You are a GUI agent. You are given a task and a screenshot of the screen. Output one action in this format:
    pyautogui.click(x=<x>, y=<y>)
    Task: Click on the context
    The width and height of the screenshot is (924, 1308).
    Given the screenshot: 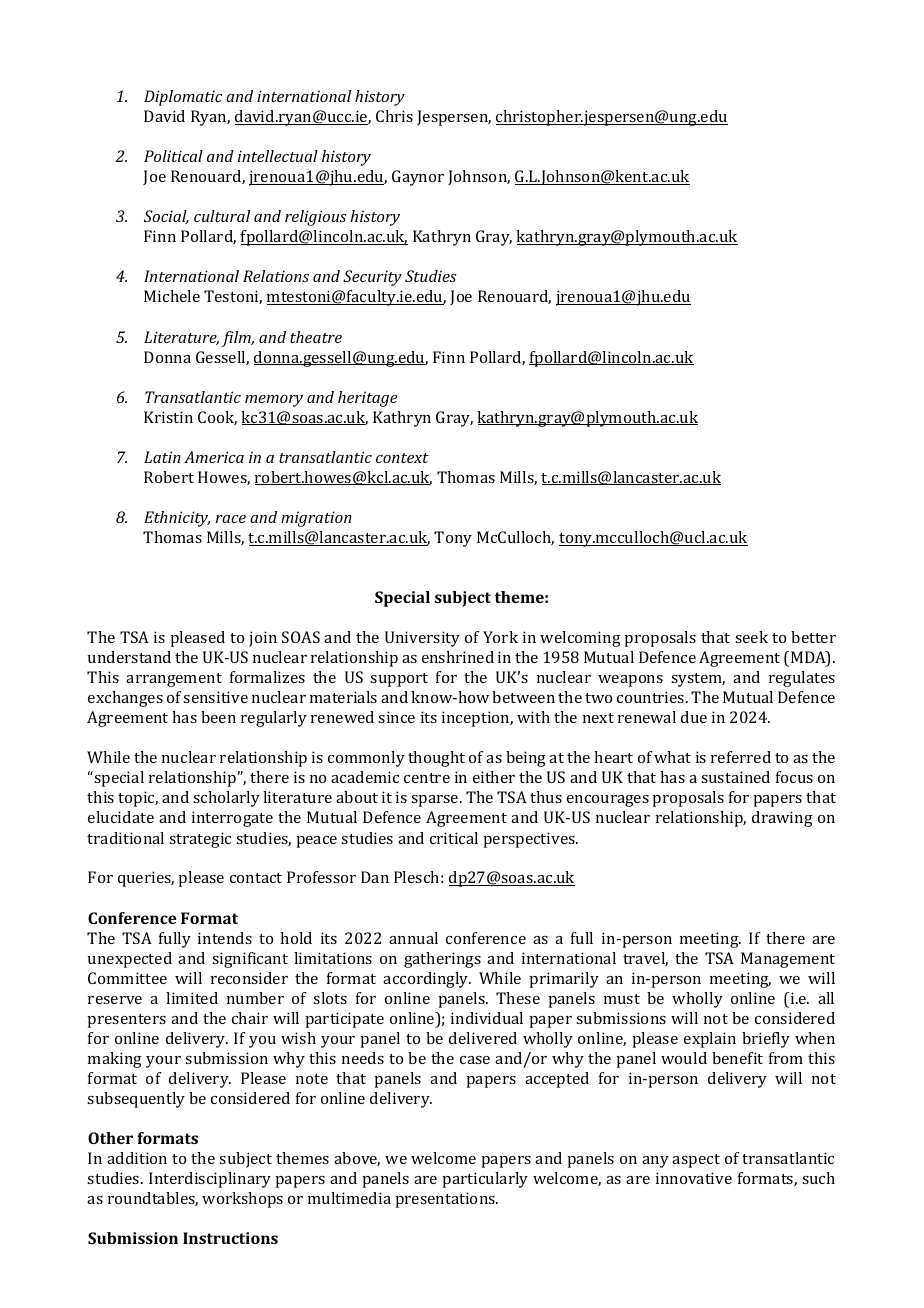 What is the action you would take?
    pyautogui.click(x=402, y=458)
